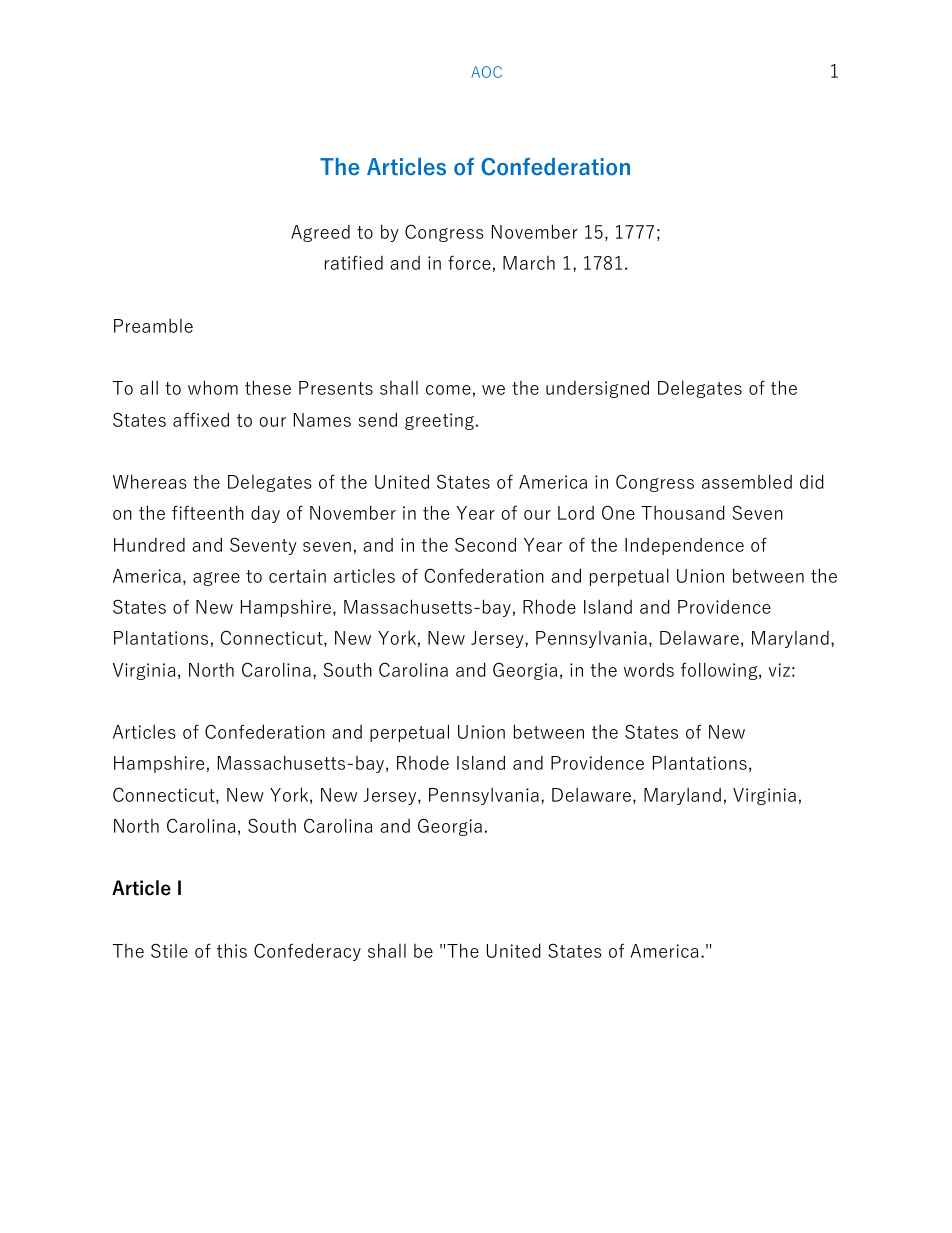 This image has width=952, height=1233. What do you see at coordinates (469, 262) in the image?
I see `force` at bounding box center [469, 262].
